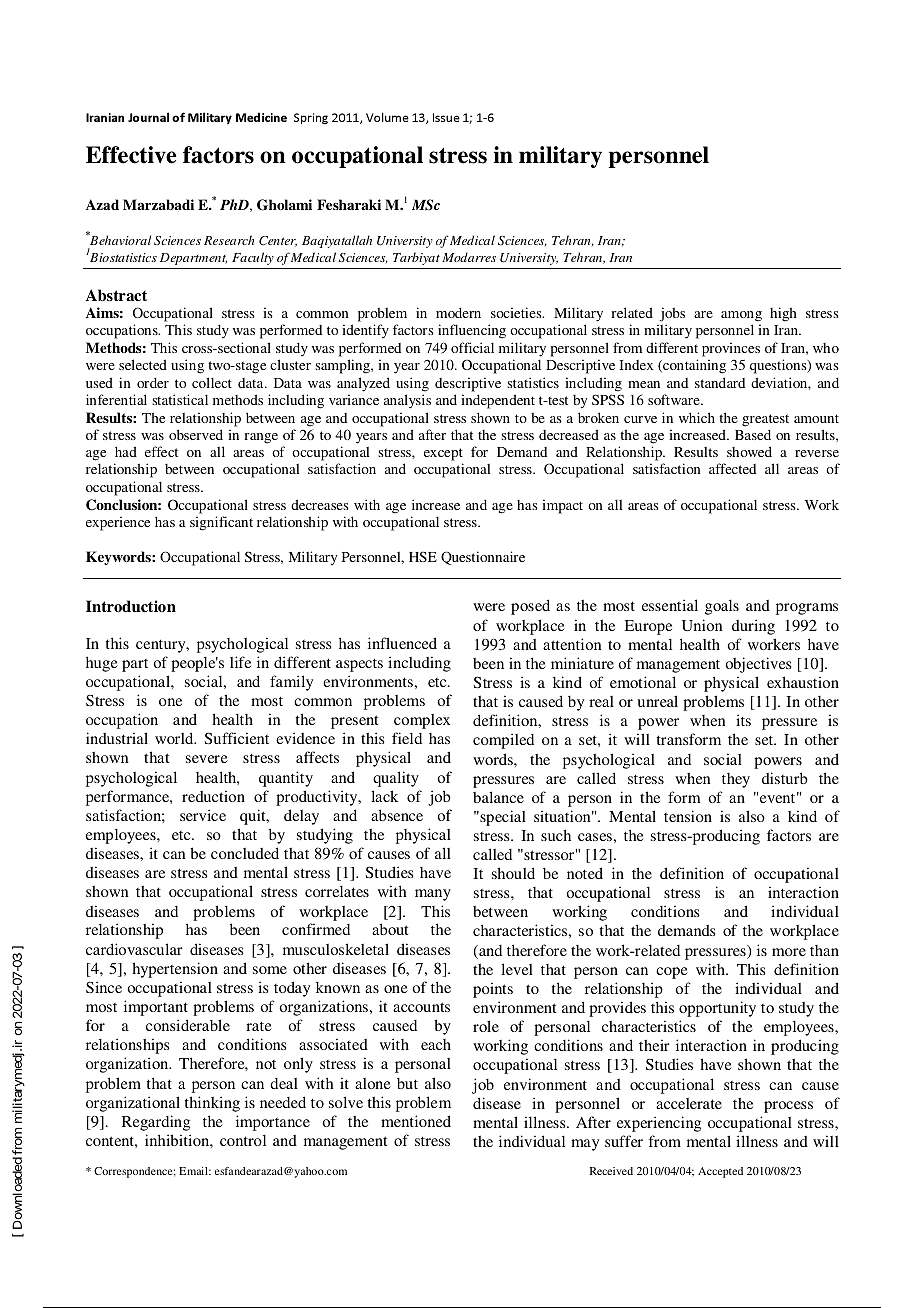 The height and width of the page is (1308, 924). What do you see at coordinates (446, 117) in the page?
I see `Issue` at bounding box center [446, 117].
